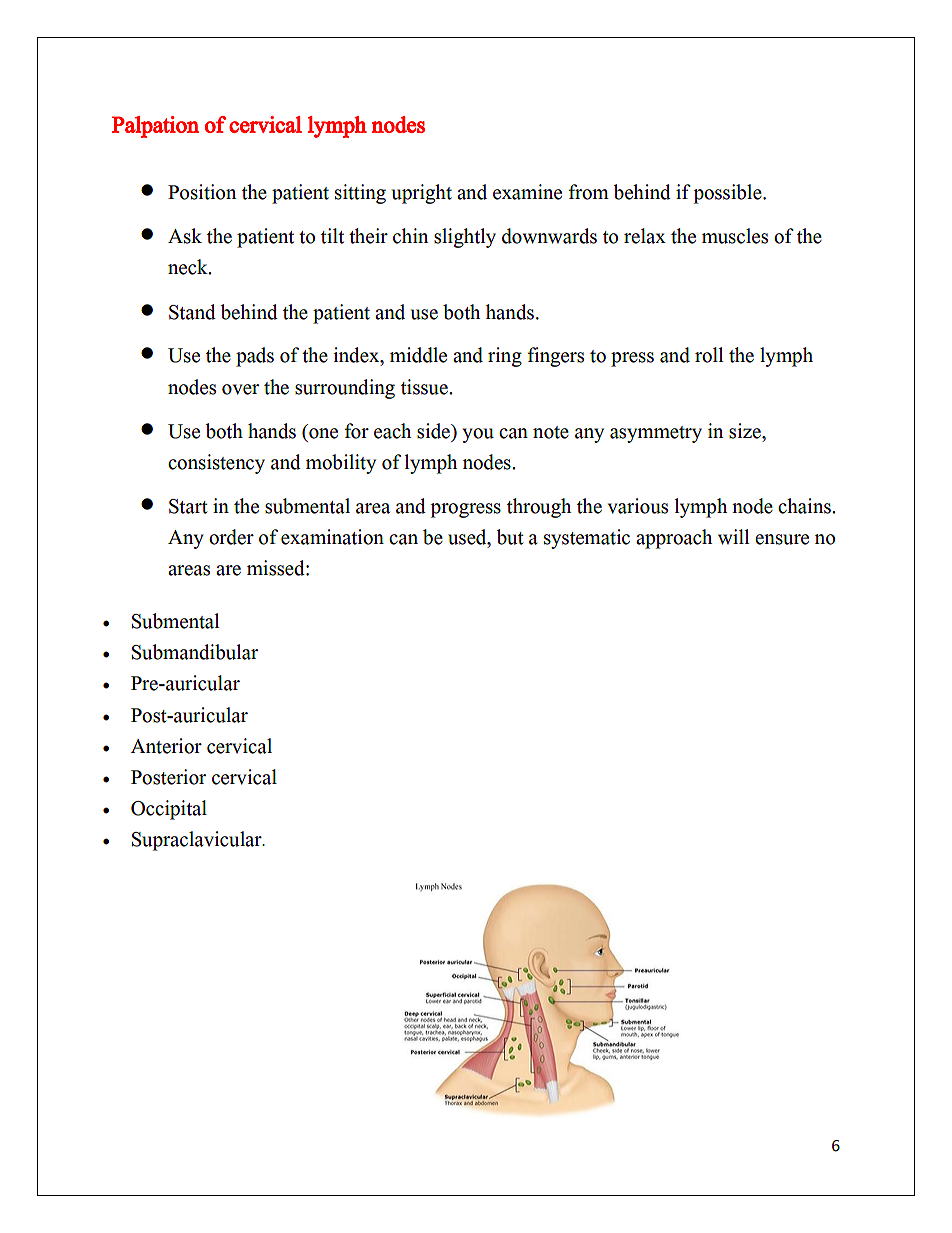  What do you see at coordinates (202, 192) in the screenshot?
I see `Position` at bounding box center [202, 192].
